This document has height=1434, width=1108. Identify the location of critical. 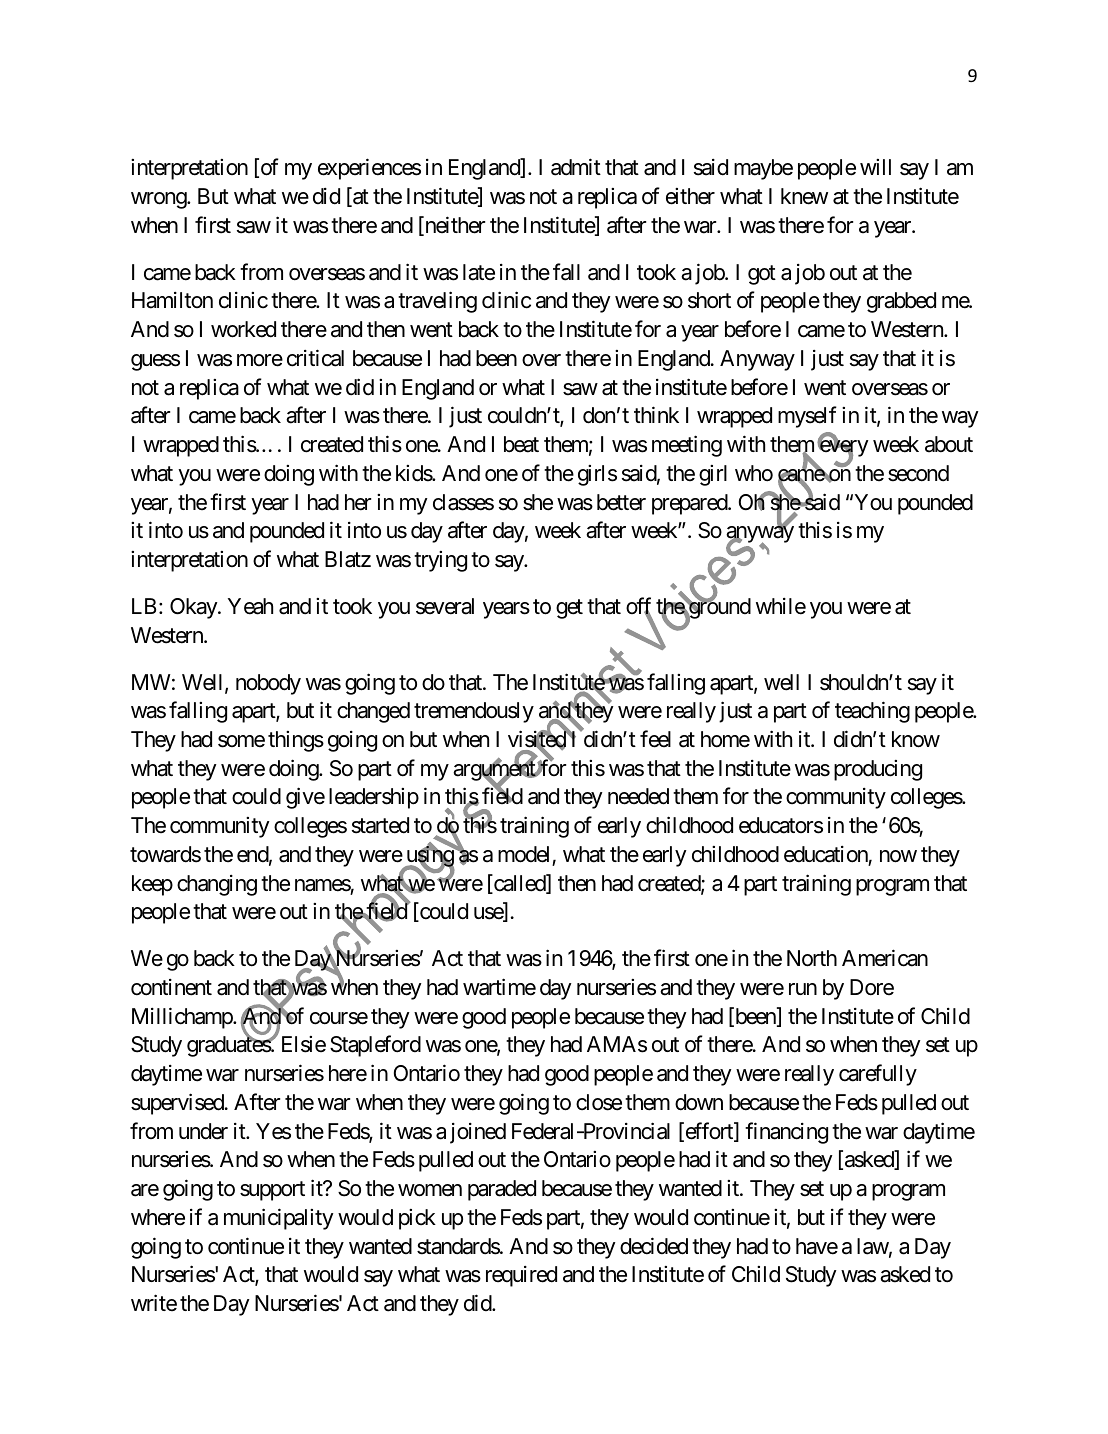
(315, 358).
